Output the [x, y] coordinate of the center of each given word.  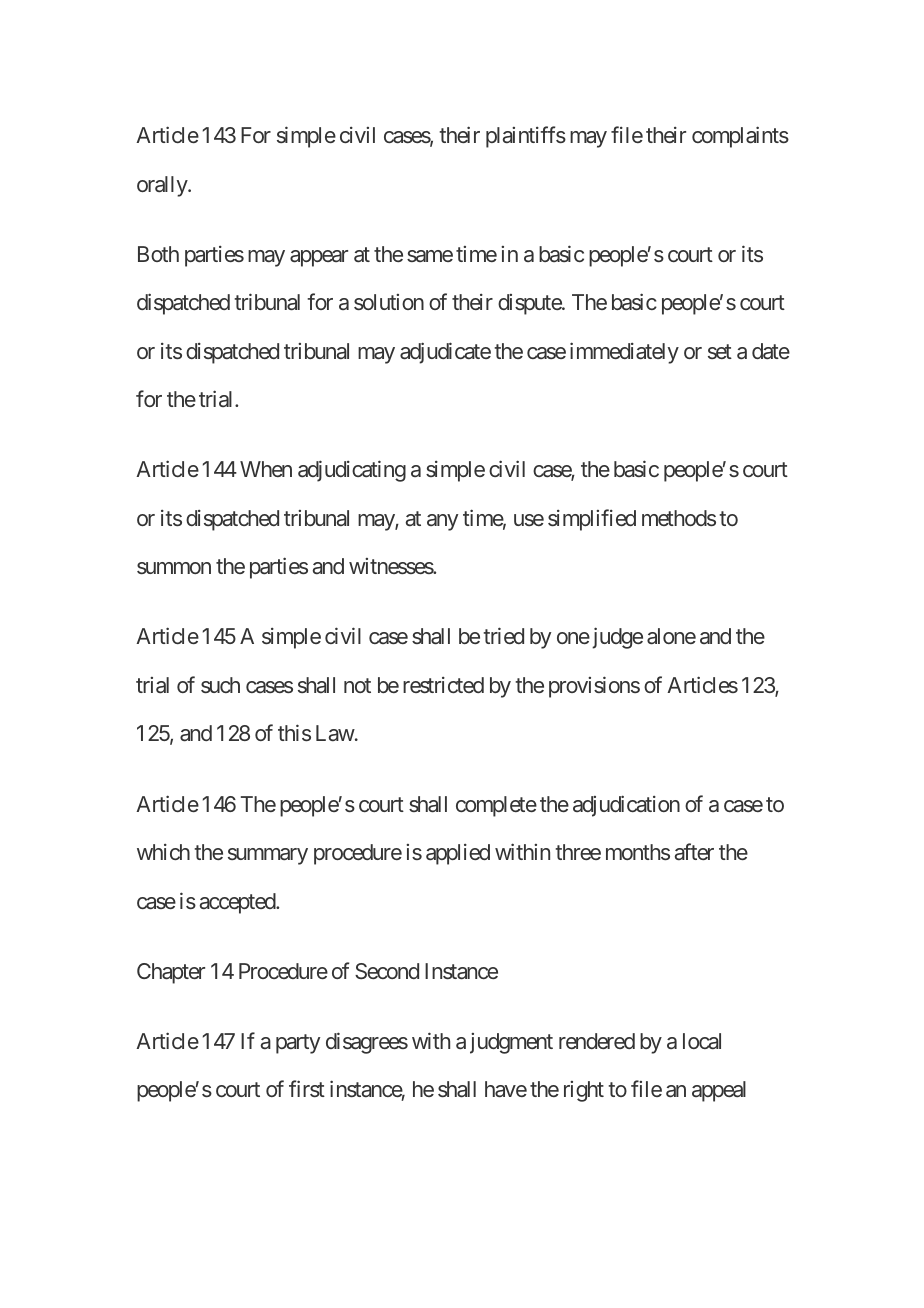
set [720, 351]
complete [496, 806]
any [442, 522]
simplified [592, 520]
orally [163, 186]
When [266, 469]
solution [389, 302]
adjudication [626, 806]
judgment [511, 1043]
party [298, 1044]
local [702, 1041]
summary [268, 856]
